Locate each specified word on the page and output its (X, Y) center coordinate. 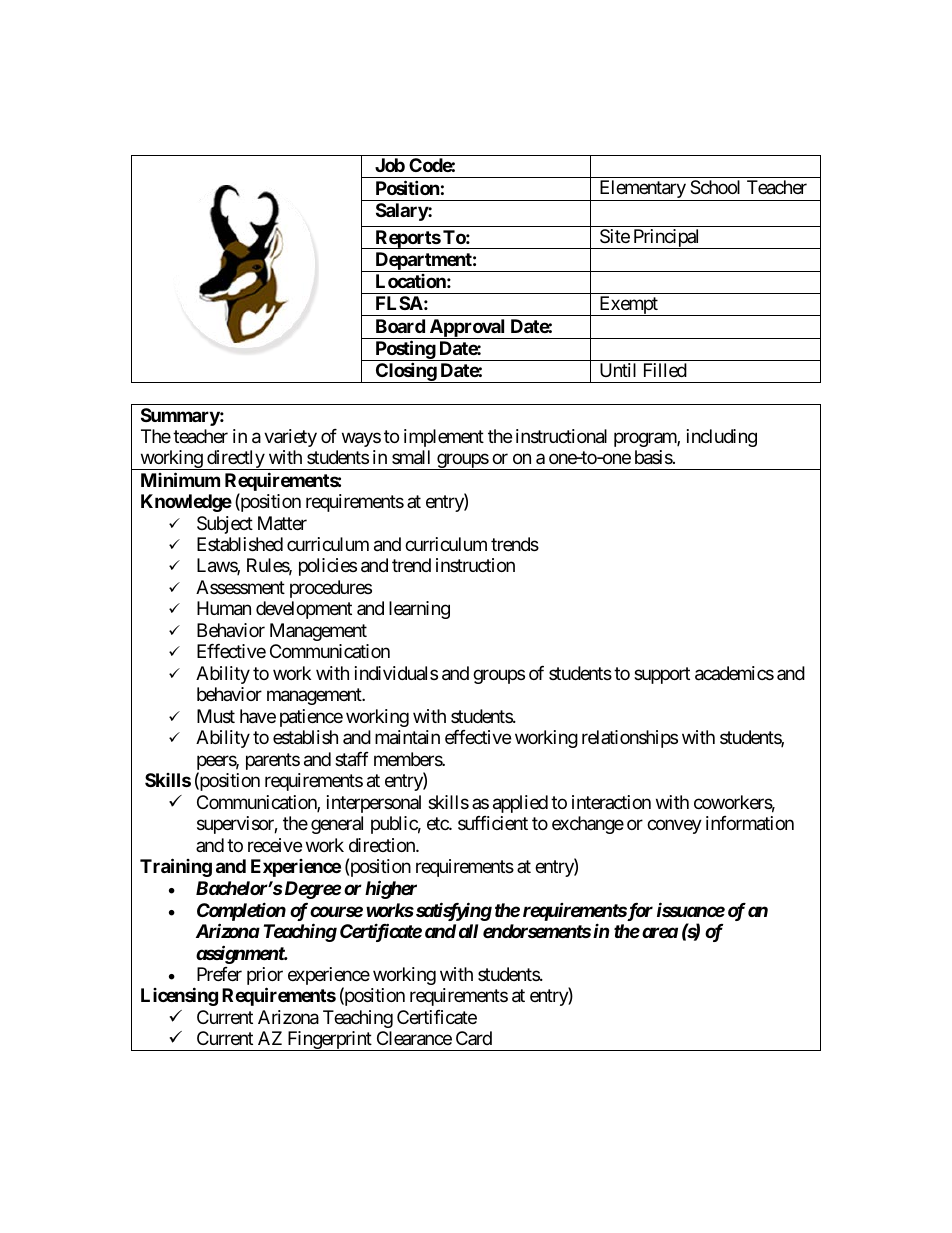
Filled (665, 370)
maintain (407, 737)
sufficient (493, 823)
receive (275, 845)
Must (216, 716)
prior (265, 977)
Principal (666, 239)
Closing (406, 372)
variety (290, 438)
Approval (467, 329)
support (662, 675)
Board (400, 326)
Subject (225, 525)
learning (419, 610)
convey (674, 827)
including (722, 438)
